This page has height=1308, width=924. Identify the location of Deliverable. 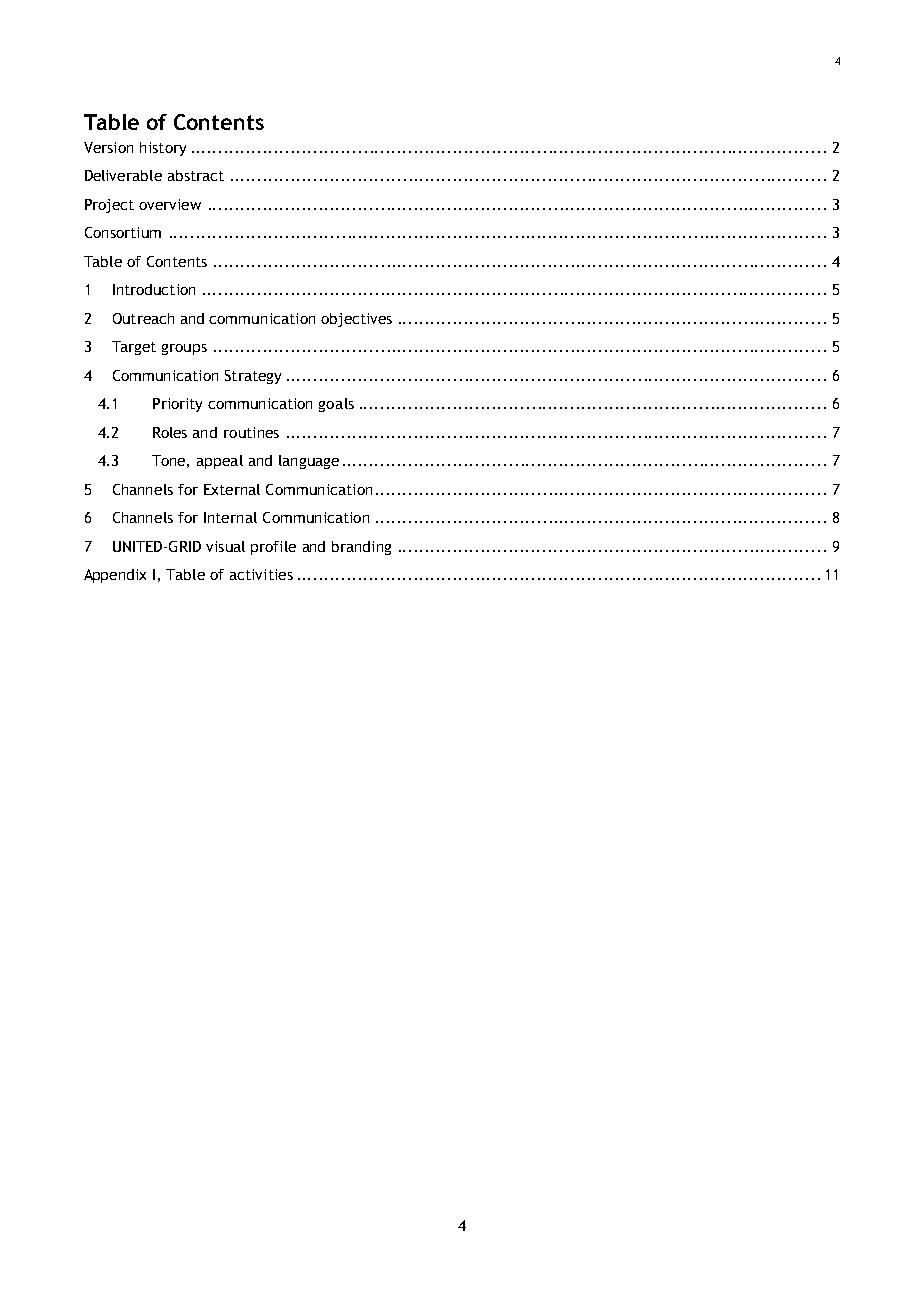
(123, 175).
